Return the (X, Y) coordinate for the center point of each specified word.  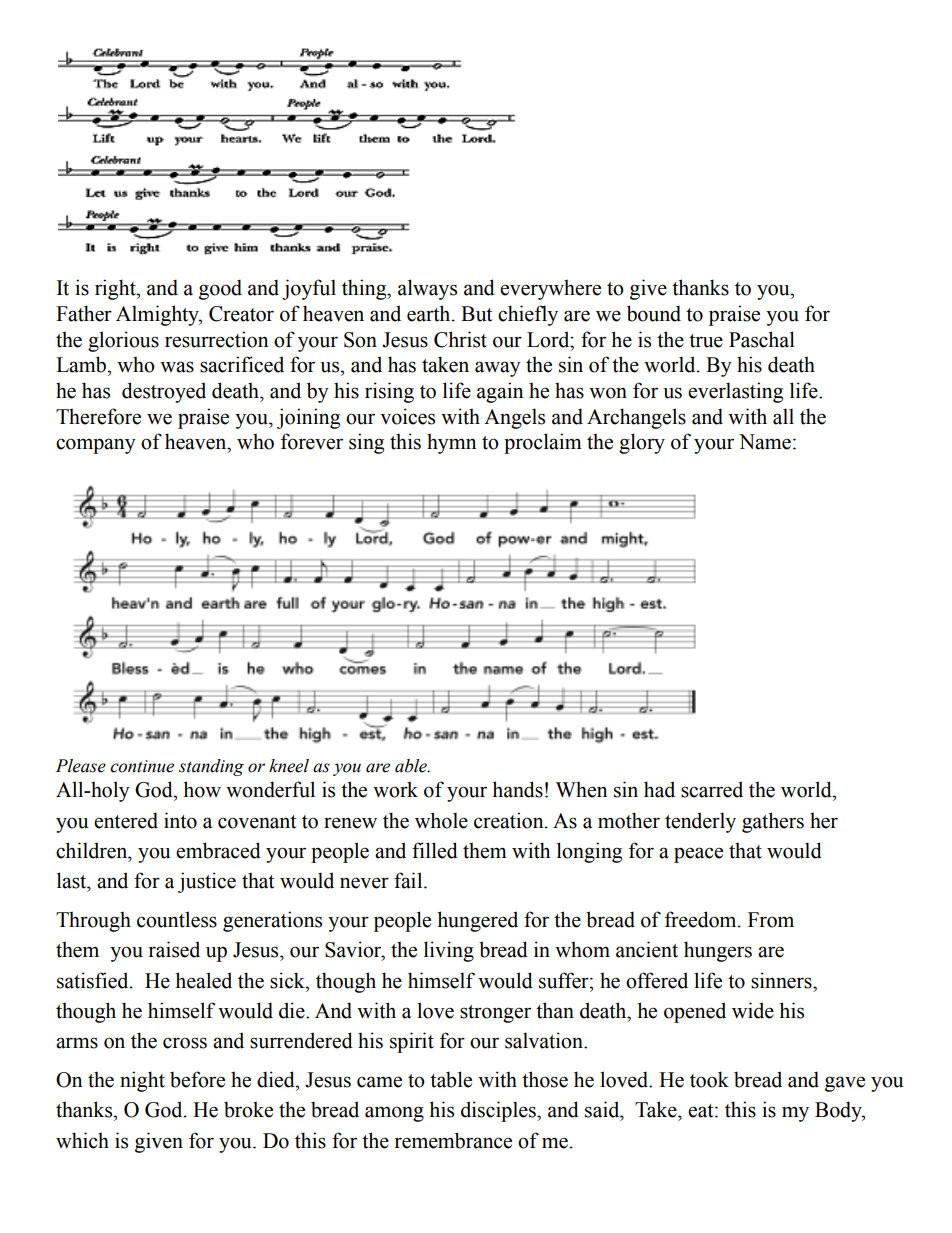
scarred (712, 789)
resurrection (217, 339)
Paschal (762, 339)
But (476, 314)
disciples (499, 1111)
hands (517, 789)
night (142, 1081)
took (709, 1079)
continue (142, 766)
